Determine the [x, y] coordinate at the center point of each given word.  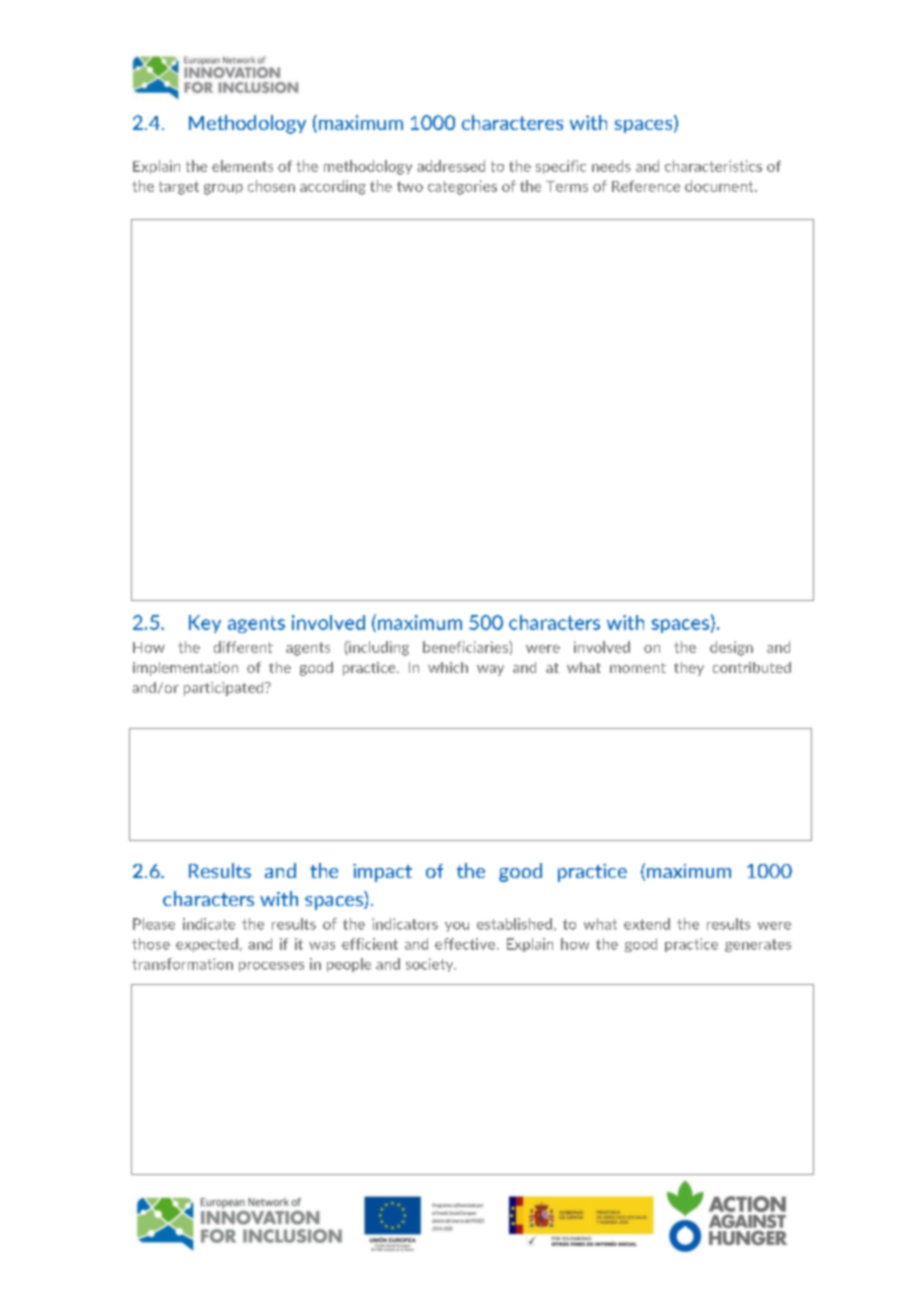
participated [225, 689]
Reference [646, 186]
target [179, 188]
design [731, 648]
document [720, 186]
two [410, 186]
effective [465, 944]
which [448, 667]
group [223, 189]
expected [207, 945]
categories [462, 187]
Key [205, 624]
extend [647, 924]
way [490, 670]
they [689, 669]
